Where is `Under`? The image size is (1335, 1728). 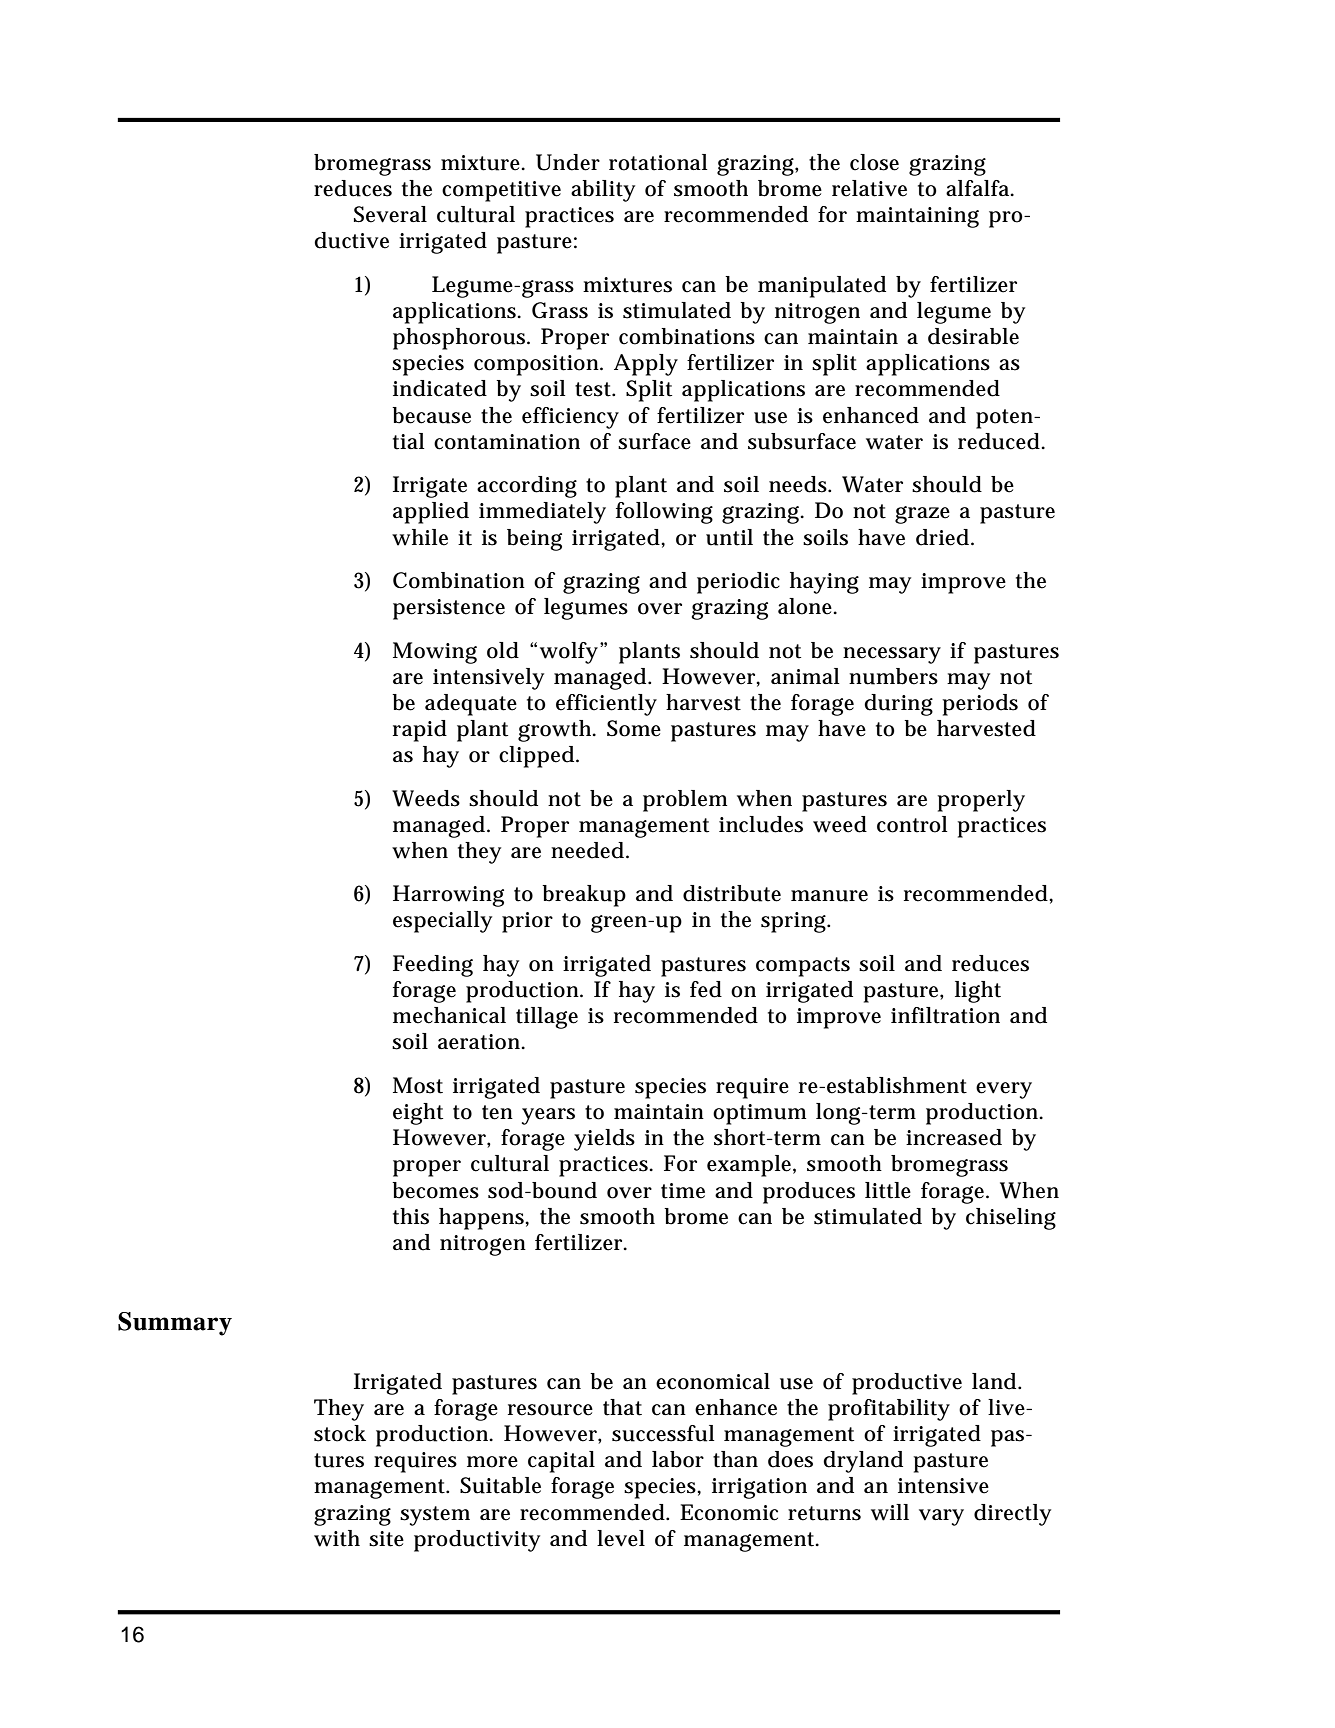
Under is located at coordinates (568, 162).
